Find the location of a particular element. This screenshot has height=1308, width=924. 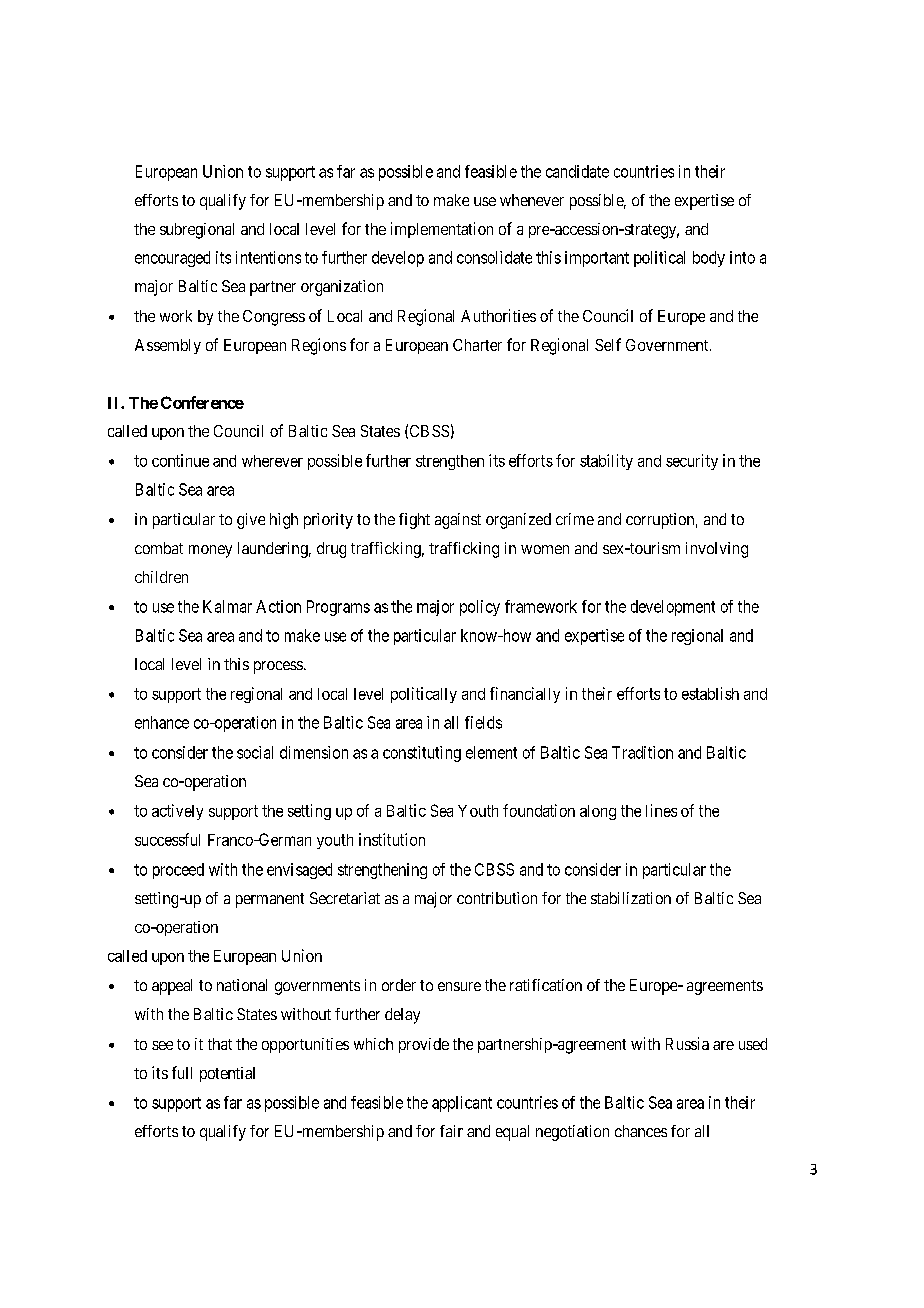

intentions is located at coordinates (268, 257).
